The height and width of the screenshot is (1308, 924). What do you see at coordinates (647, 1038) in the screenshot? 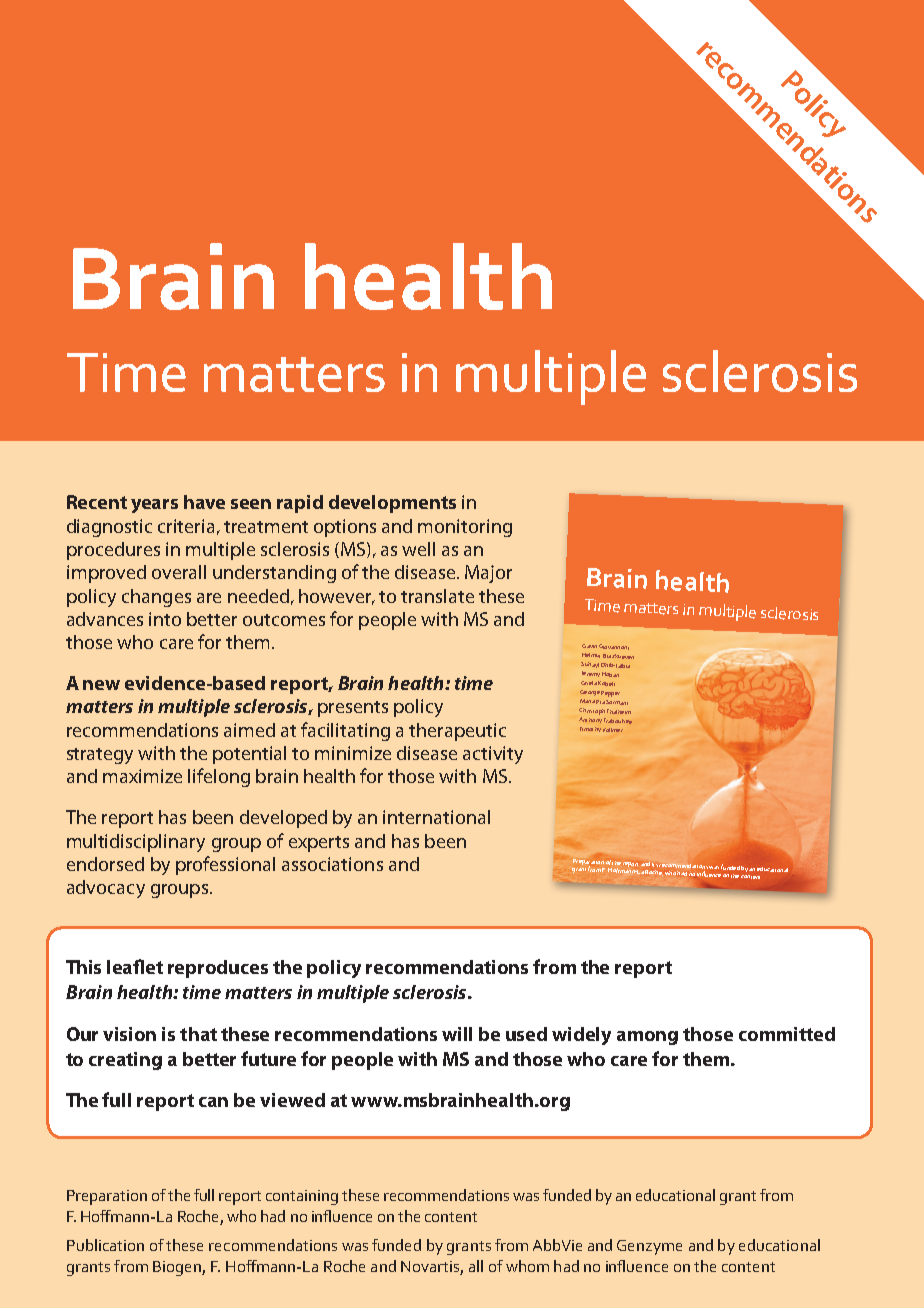
I see `among` at bounding box center [647, 1038].
